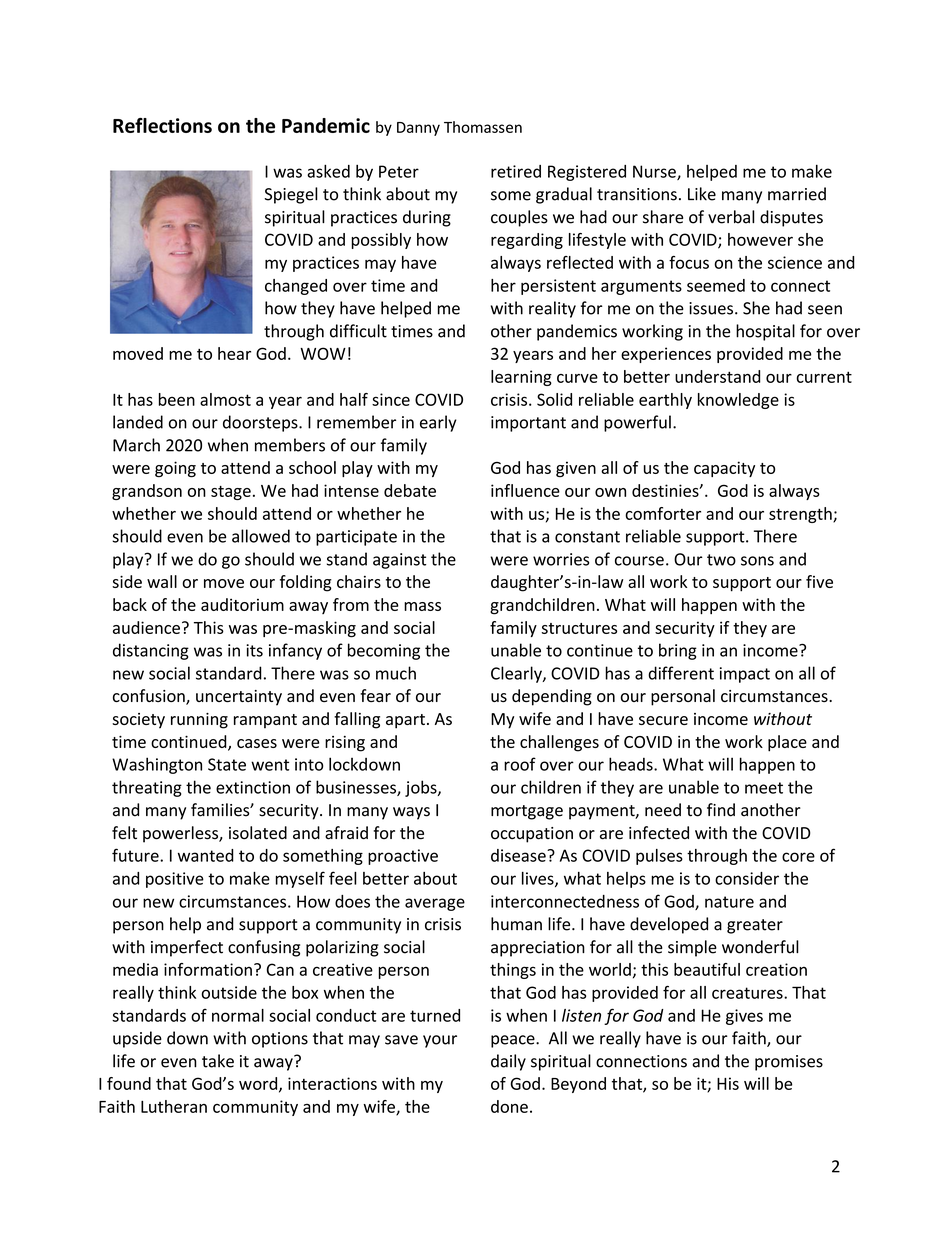 The image size is (952, 1233). I want to click on wanted, so click(206, 855).
